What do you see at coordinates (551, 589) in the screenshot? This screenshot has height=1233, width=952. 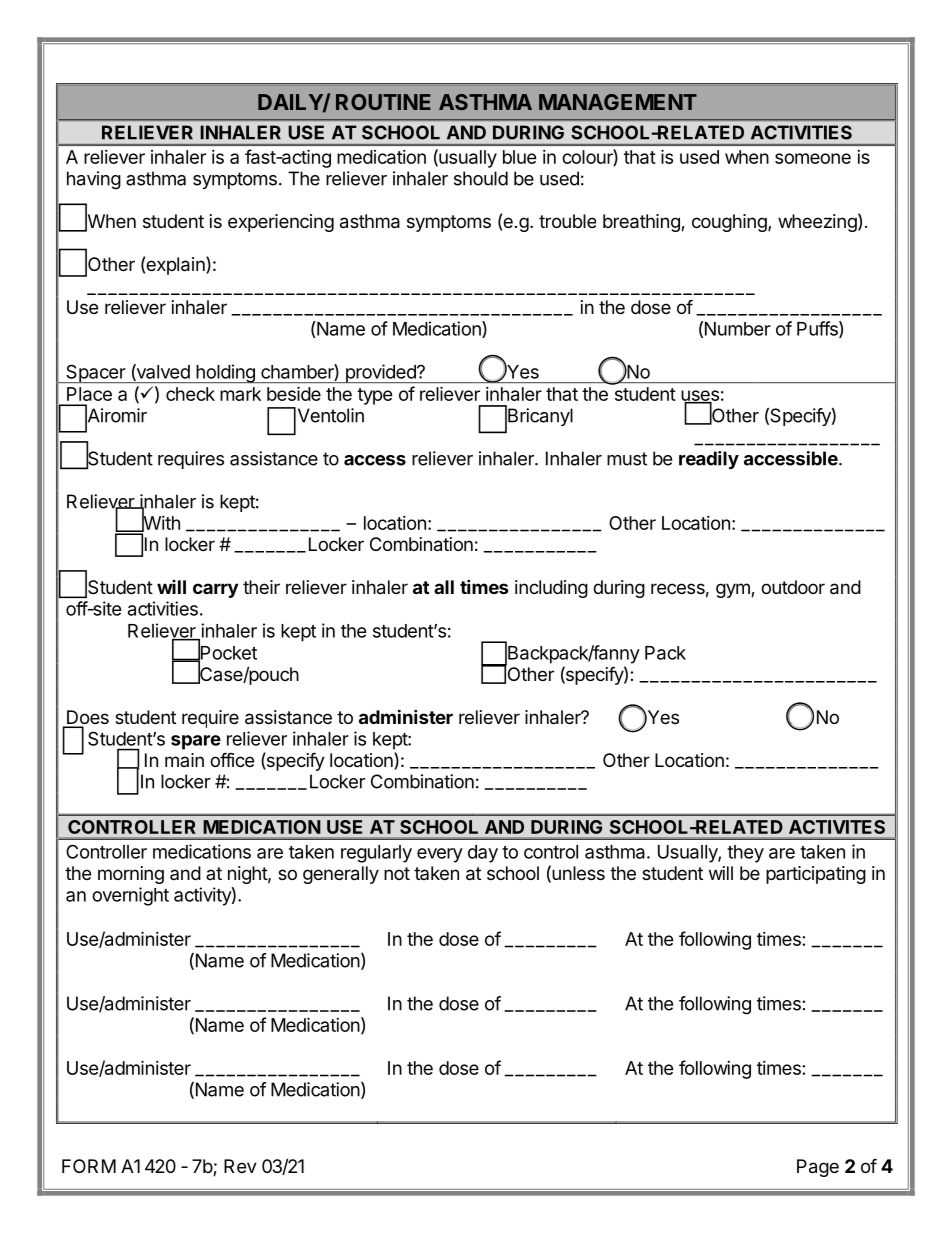 I see `including` at bounding box center [551, 589].
